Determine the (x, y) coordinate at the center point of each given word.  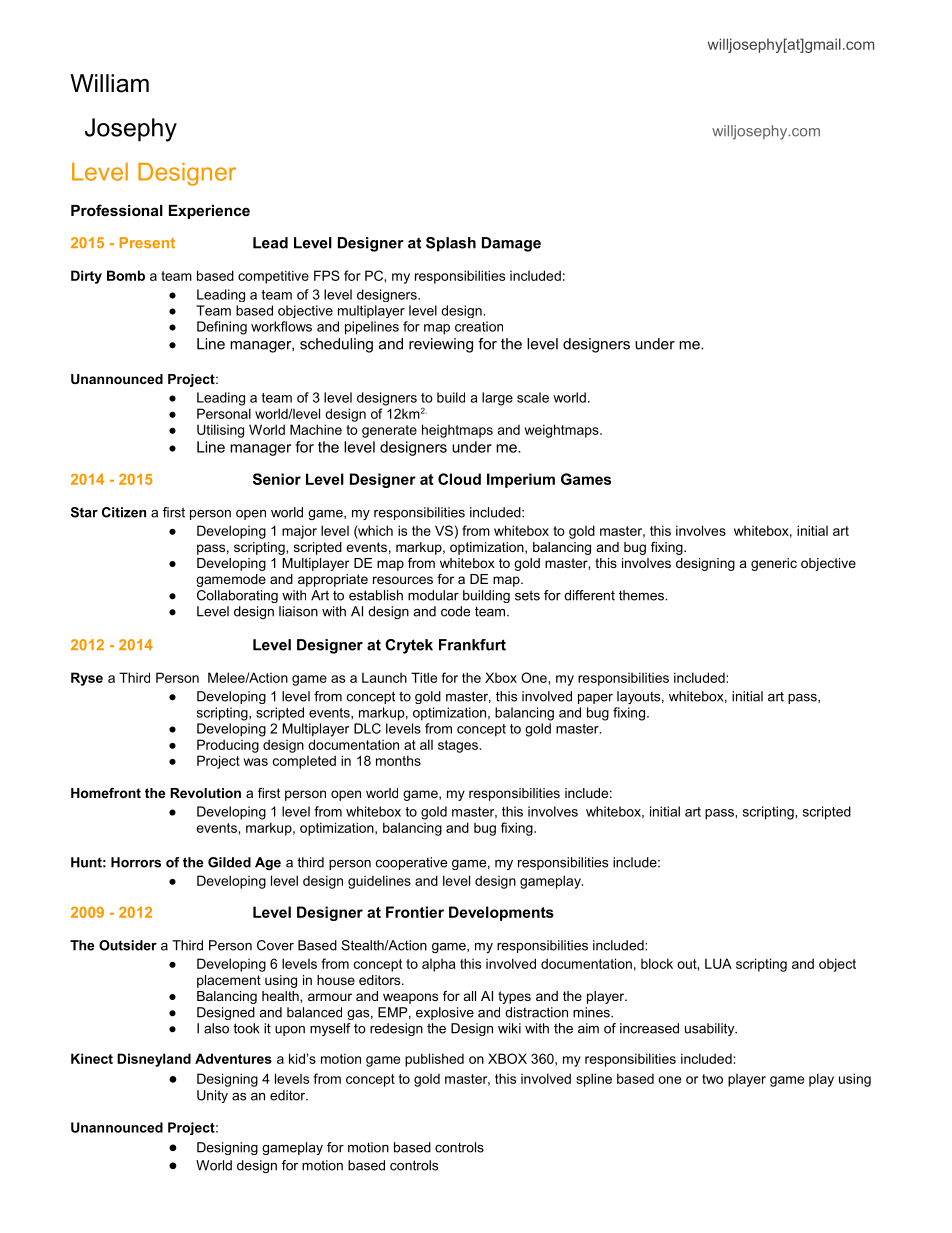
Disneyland (154, 1060)
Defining (222, 328)
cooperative (411, 863)
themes (642, 595)
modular (433, 595)
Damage (511, 244)
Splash (451, 244)
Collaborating (237, 596)
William (109, 83)
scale (533, 397)
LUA (718, 963)
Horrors (136, 862)
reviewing (441, 345)
